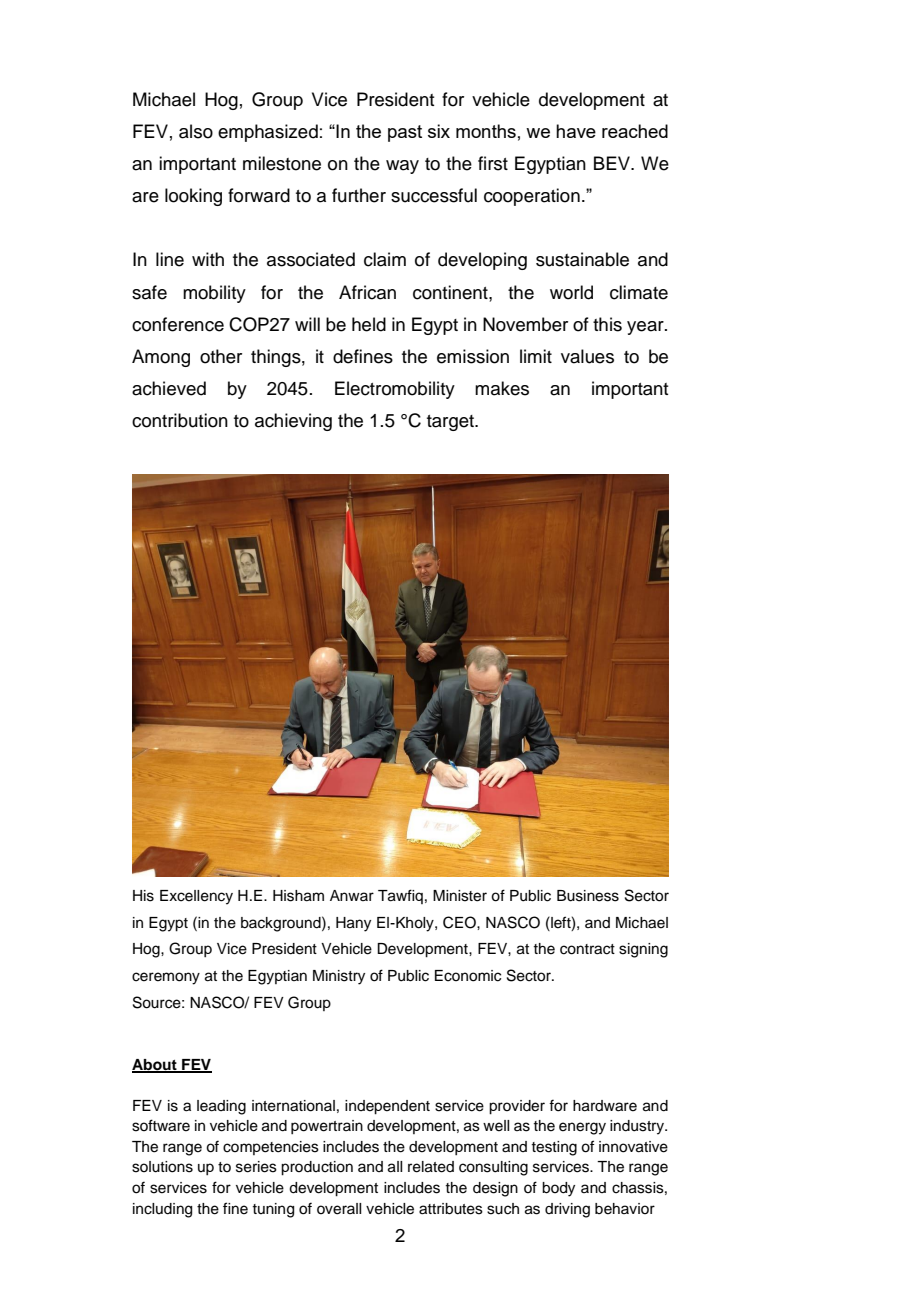 The height and width of the screenshot is (1308, 924). What do you see at coordinates (196, 131) in the screenshot?
I see `also` at bounding box center [196, 131].
